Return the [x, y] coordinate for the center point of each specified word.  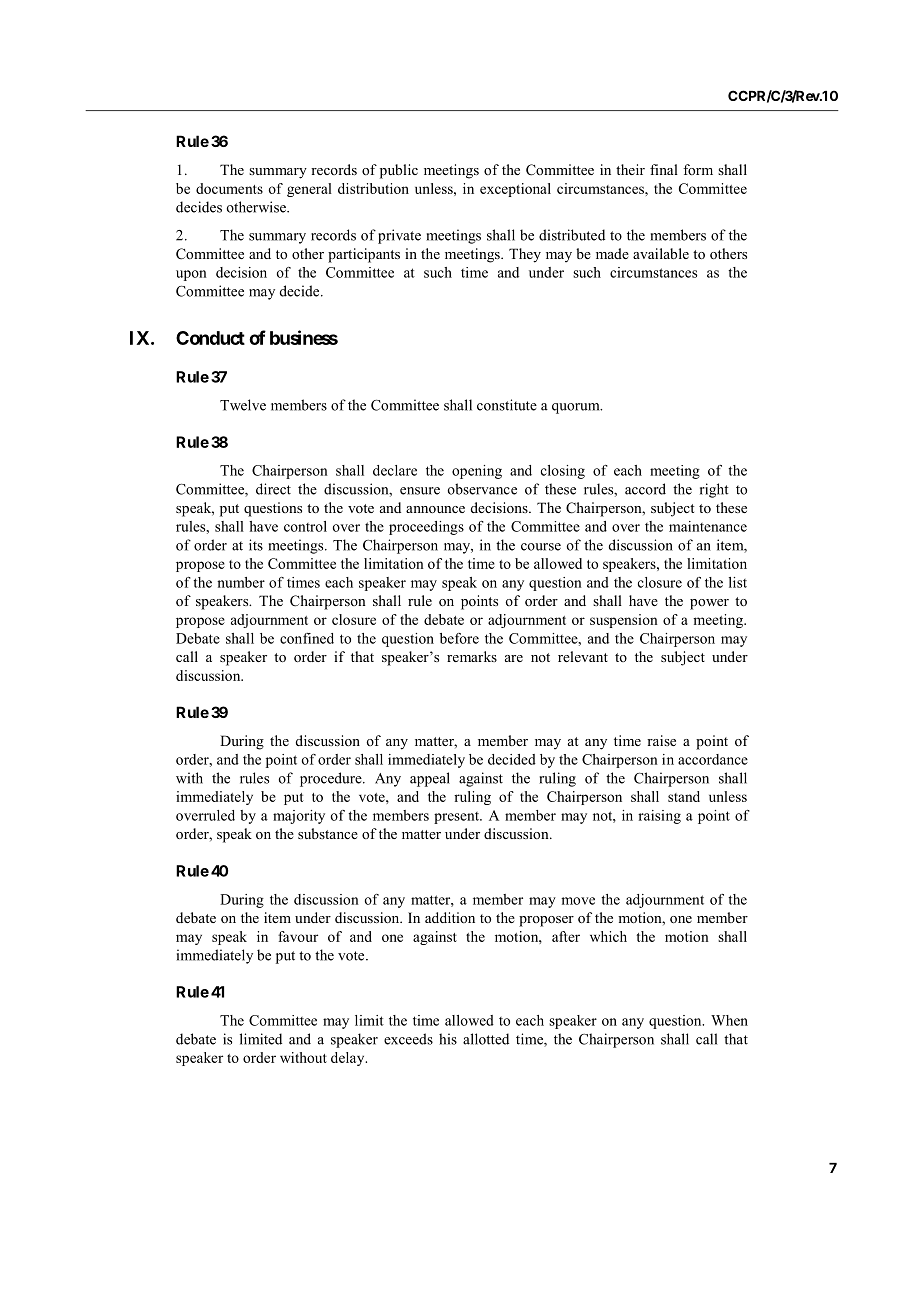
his [448, 1039]
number [241, 582]
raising [659, 817]
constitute [507, 405]
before [459, 638]
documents [229, 188]
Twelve [243, 405]
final [664, 169]
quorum [577, 408]
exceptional [515, 190]
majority [299, 817]
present [458, 818]
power [709, 604]
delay [349, 1059]
